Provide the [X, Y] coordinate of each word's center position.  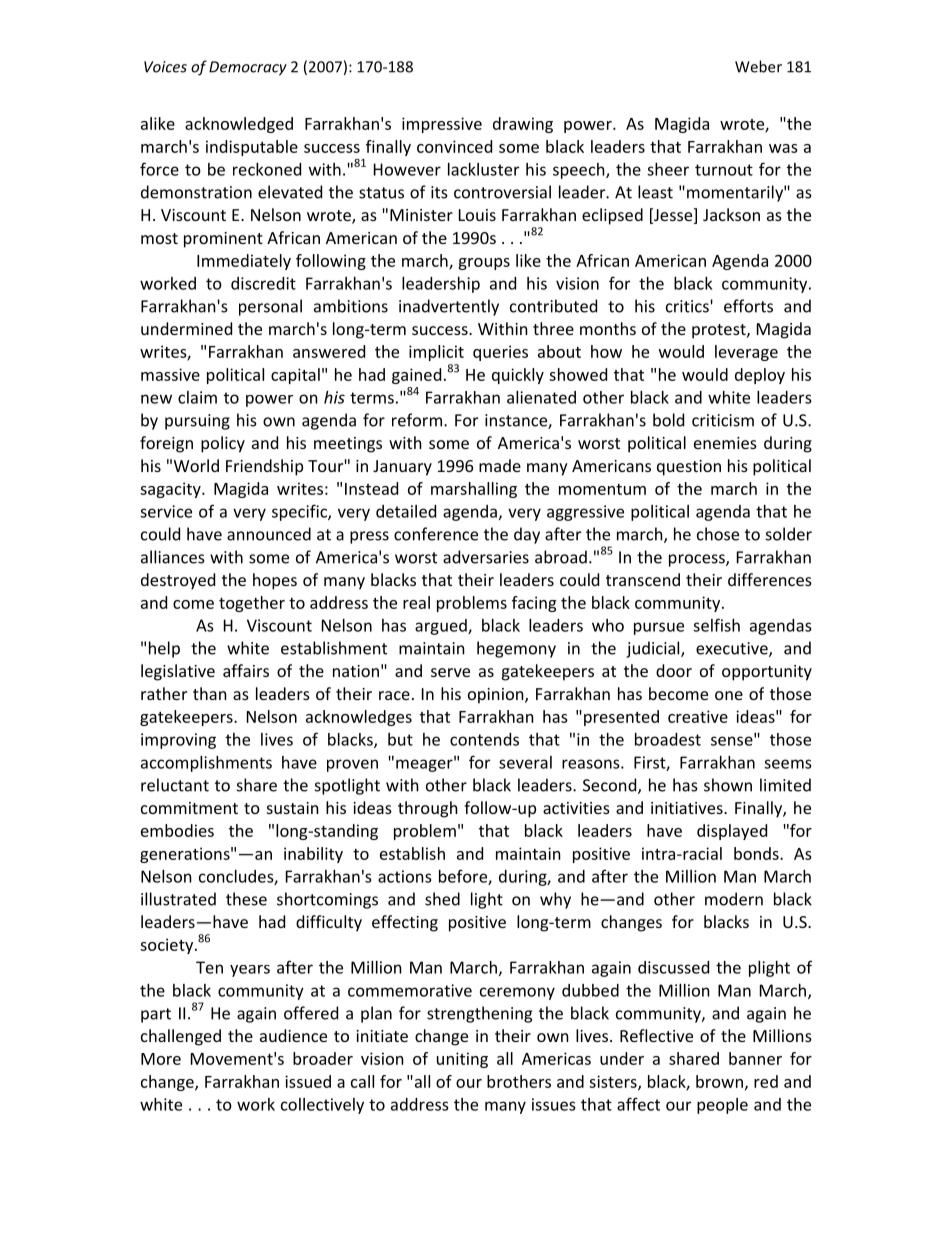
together [252, 604]
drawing [523, 125]
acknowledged [239, 125]
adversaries [486, 557]
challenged [181, 1037]
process [698, 560]
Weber [758, 66]
